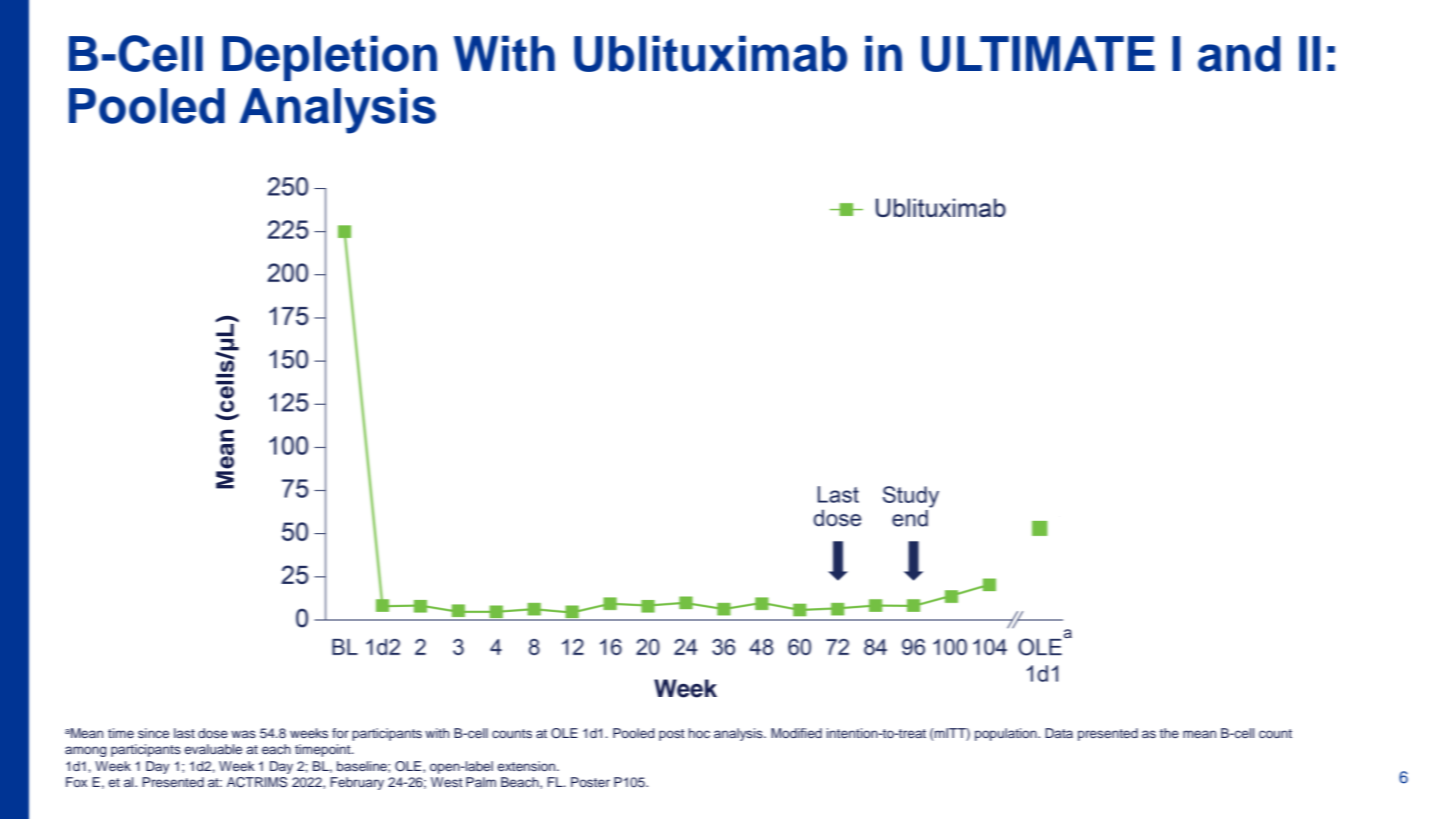  Describe the element at coordinates (699, 733) in the screenshot. I see `hoc` at that location.
